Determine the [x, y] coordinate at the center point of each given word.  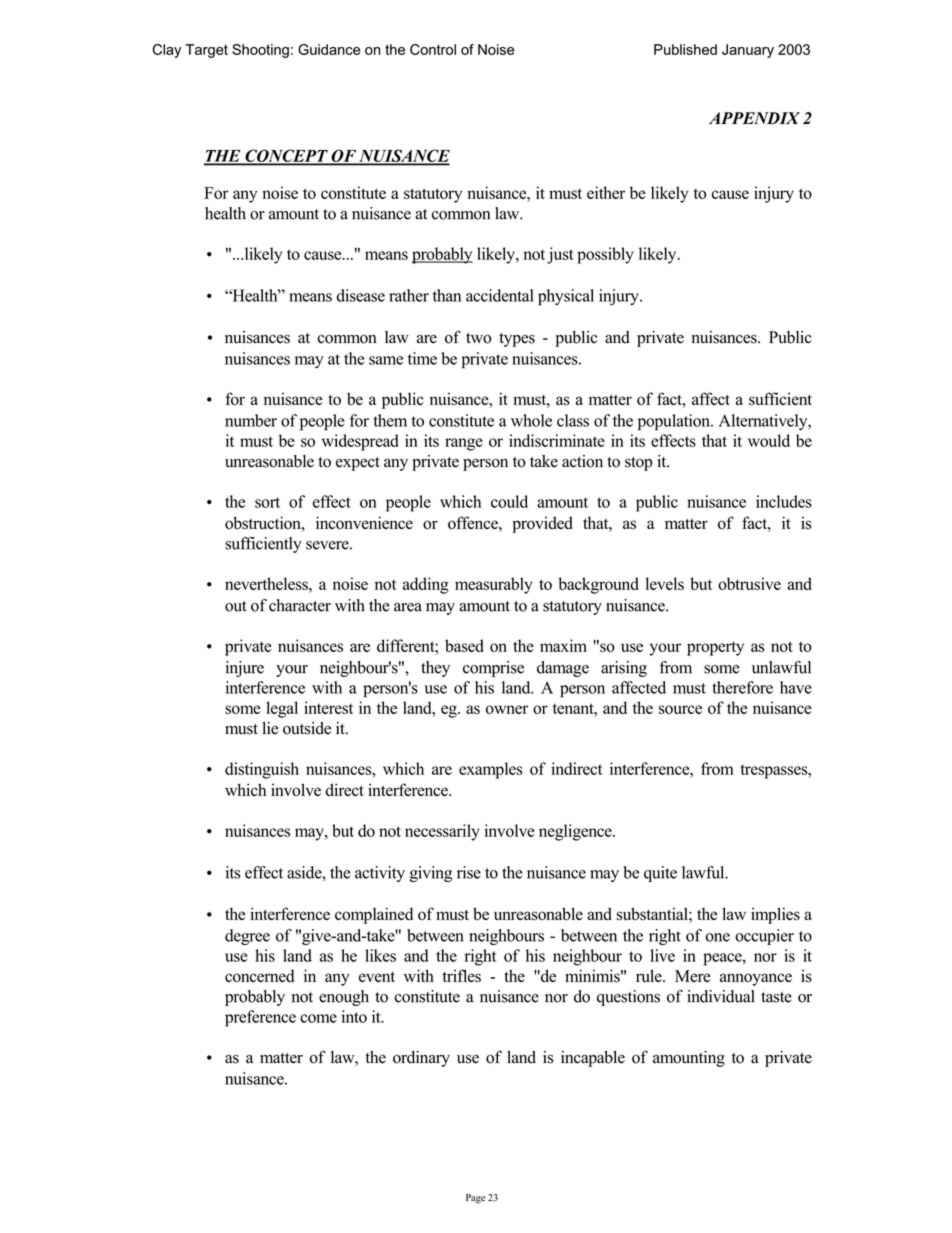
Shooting [260, 51]
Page [475, 1199]
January [748, 51]
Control [433, 49]
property [715, 648]
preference [260, 1018]
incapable [593, 1059]
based [464, 645]
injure [245, 669]
